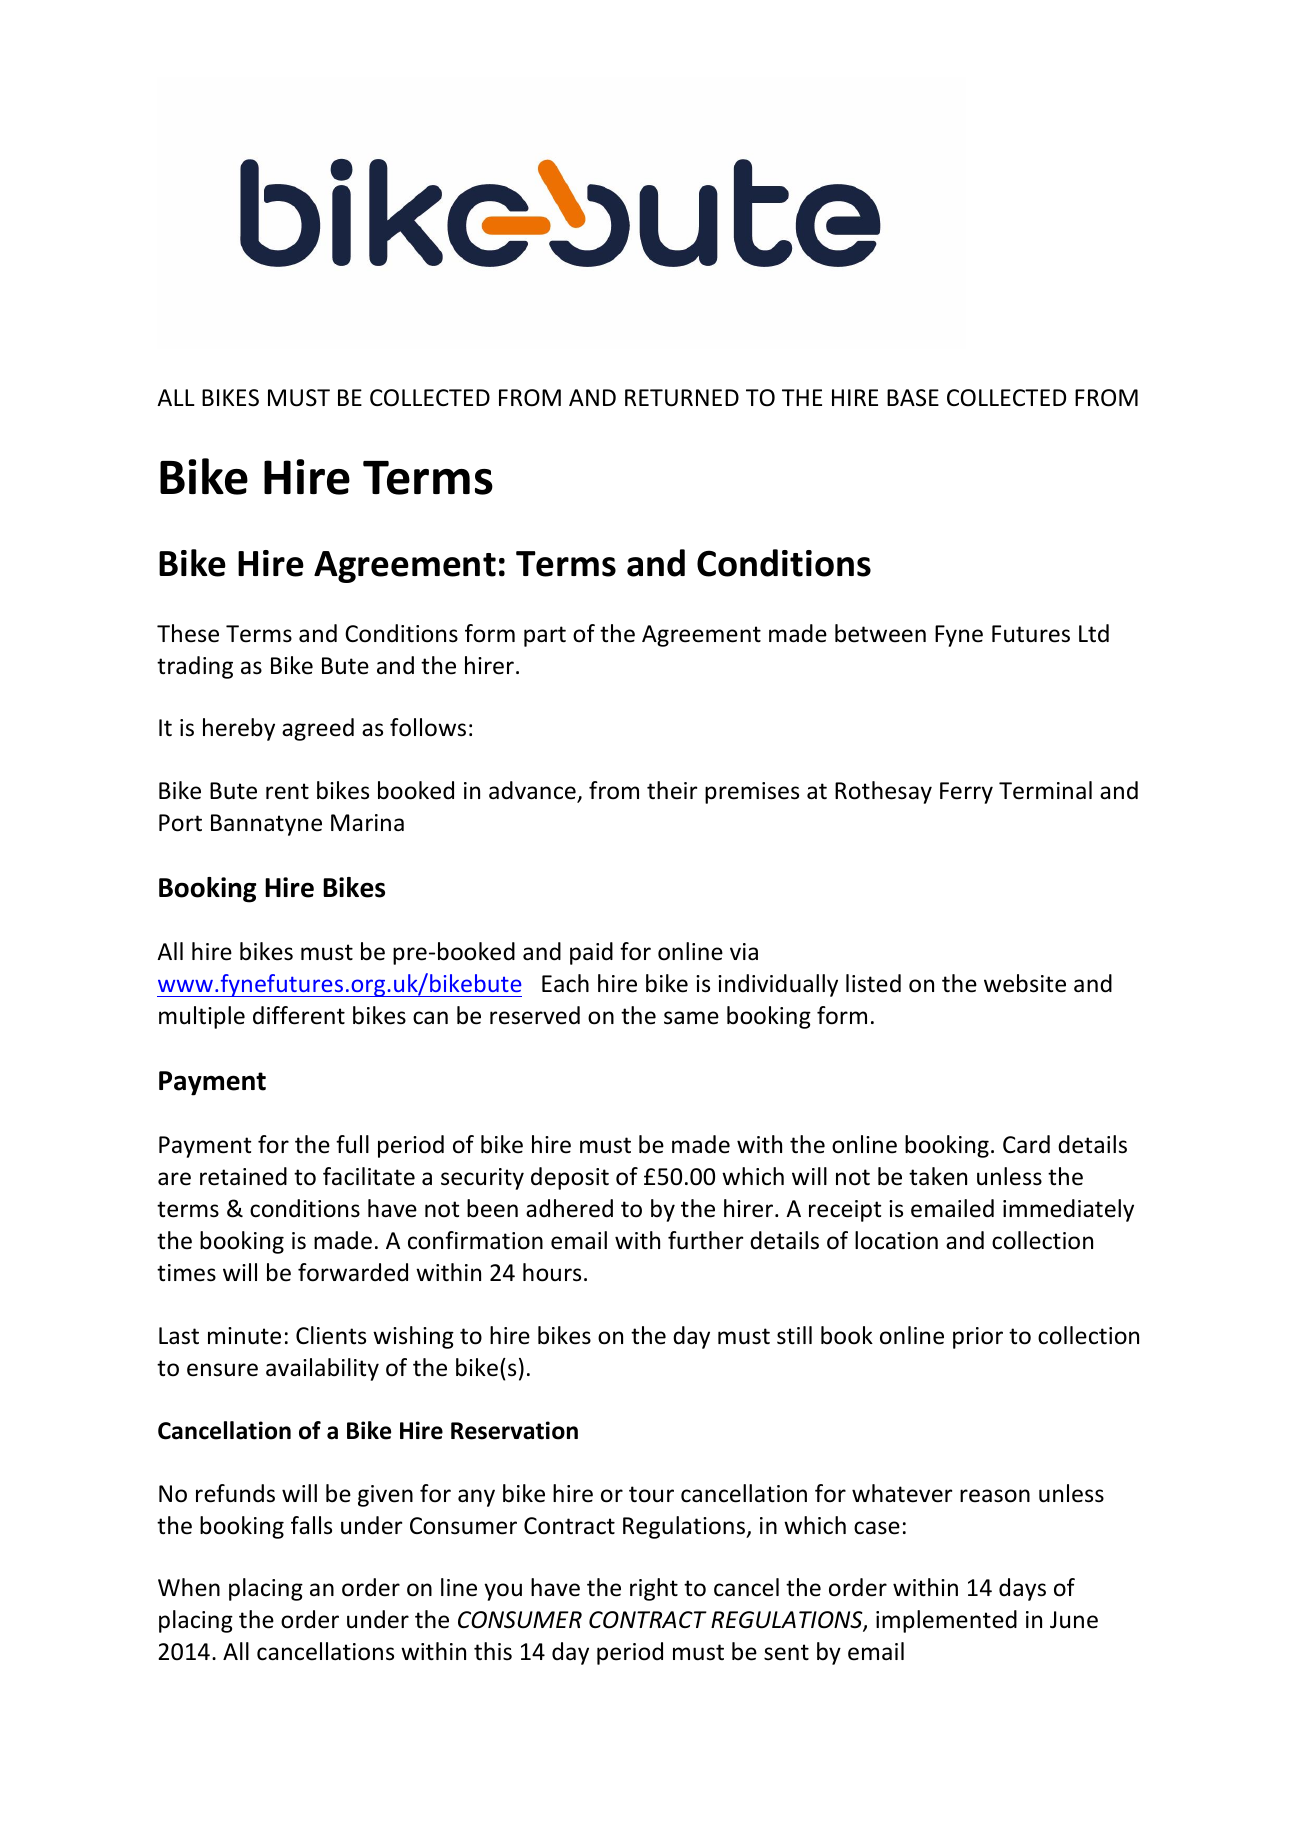 Image resolution: width=1301 pixels, height=1840 pixels. What do you see at coordinates (189, 1587) in the document?
I see `When` at bounding box center [189, 1587].
